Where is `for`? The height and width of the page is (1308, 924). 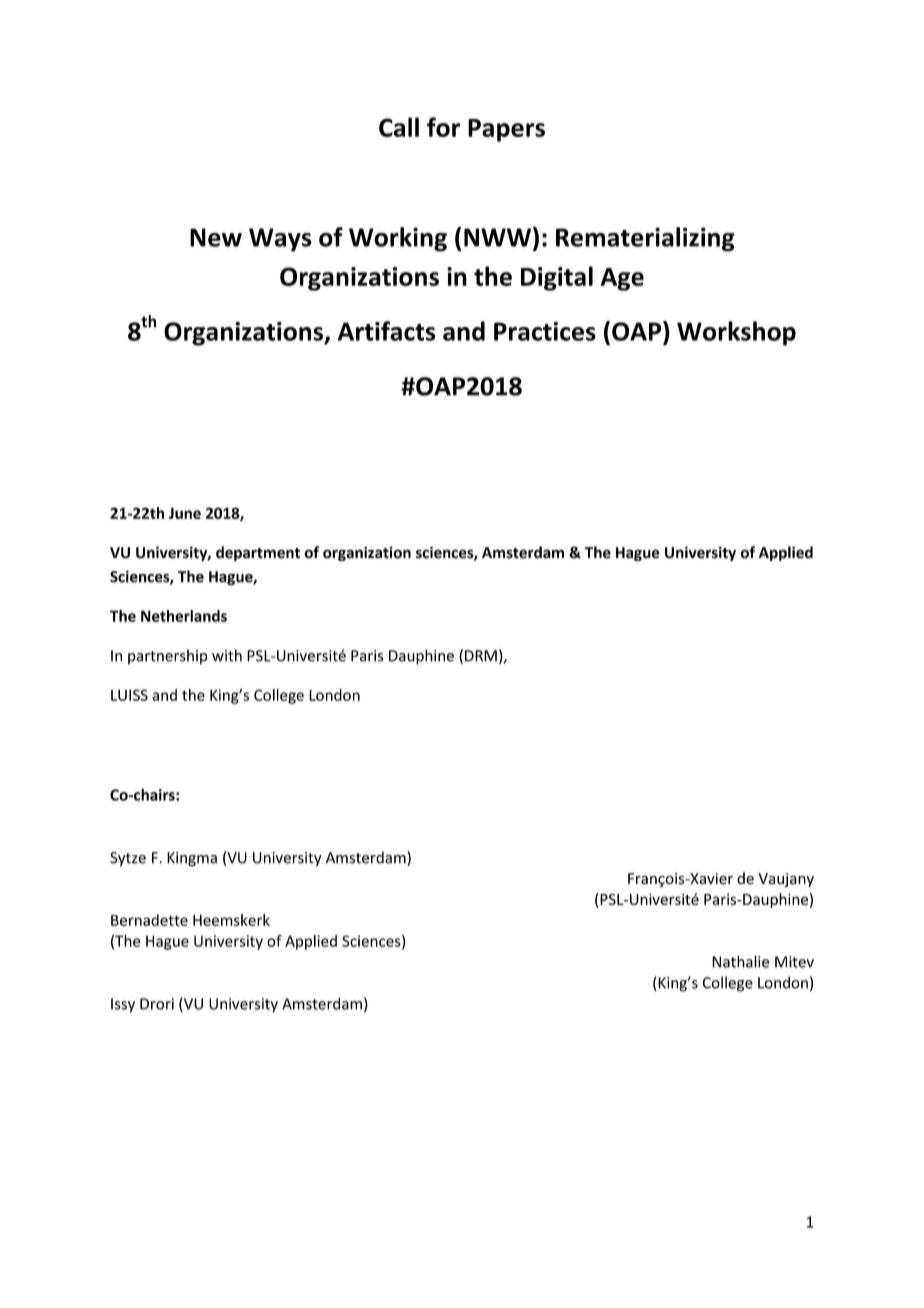
for is located at coordinates (443, 127).
